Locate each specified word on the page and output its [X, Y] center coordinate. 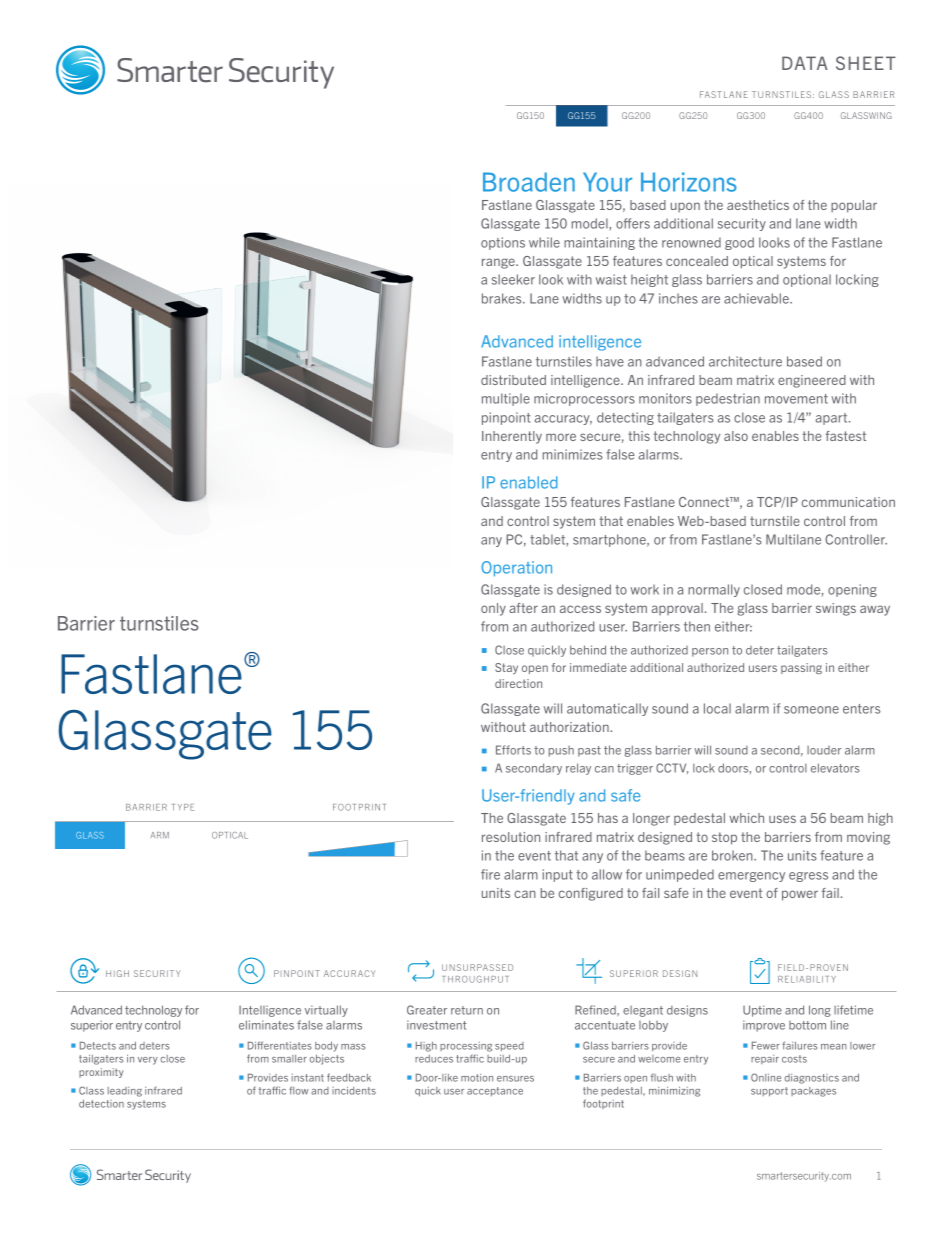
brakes [503, 298]
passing [801, 668]
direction [518, 683]
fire [490, 874]
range [499, 263]
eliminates [266, 1025]
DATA [805, 63]
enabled [529, 482]
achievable [757, 298]
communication [848, 502]
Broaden [529, 182]
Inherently [512, 437]
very [148, 1061]
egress [808, 877]
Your [607, 182]
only [493, 609]
